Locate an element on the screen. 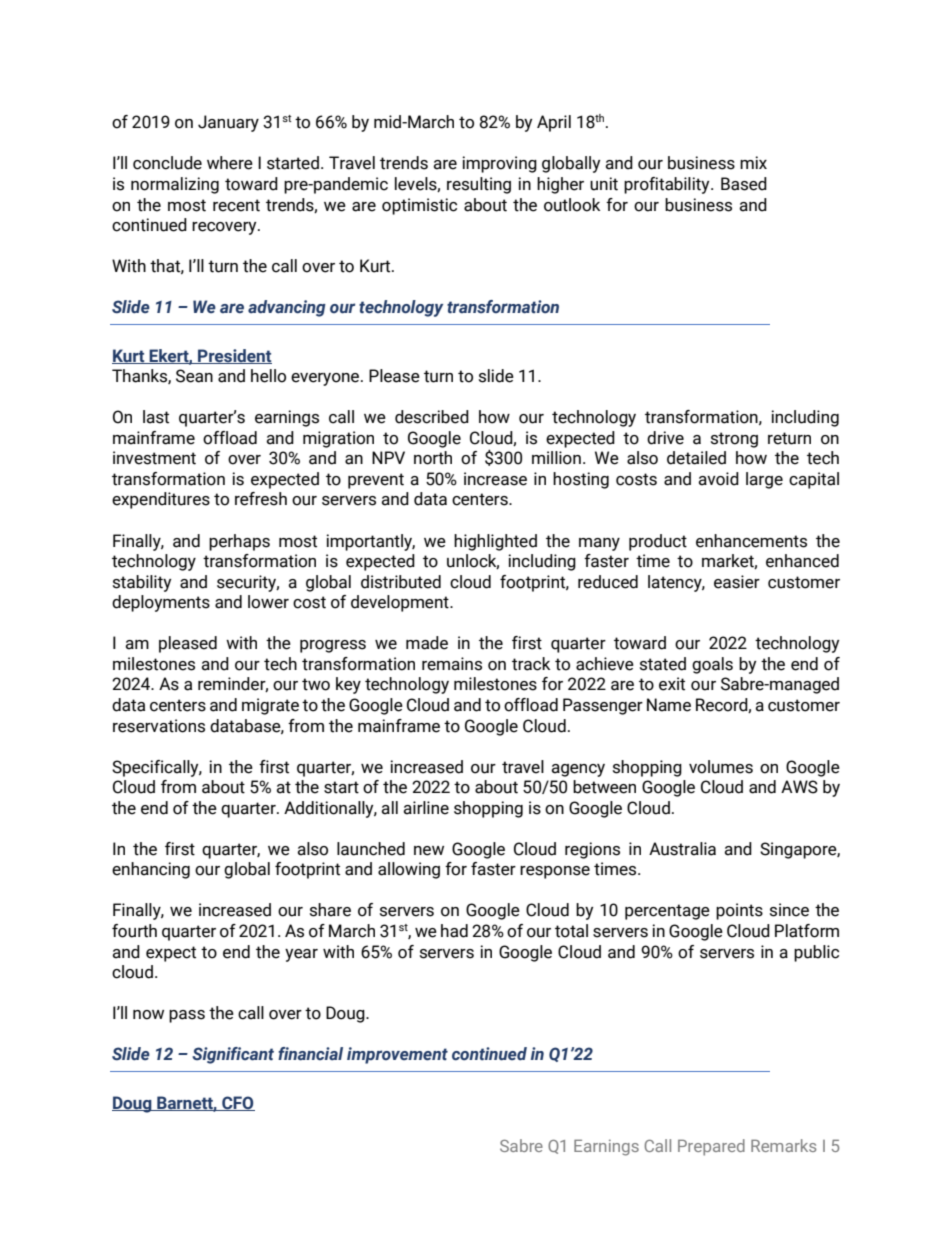  points is located at coordinates (739, 911).
